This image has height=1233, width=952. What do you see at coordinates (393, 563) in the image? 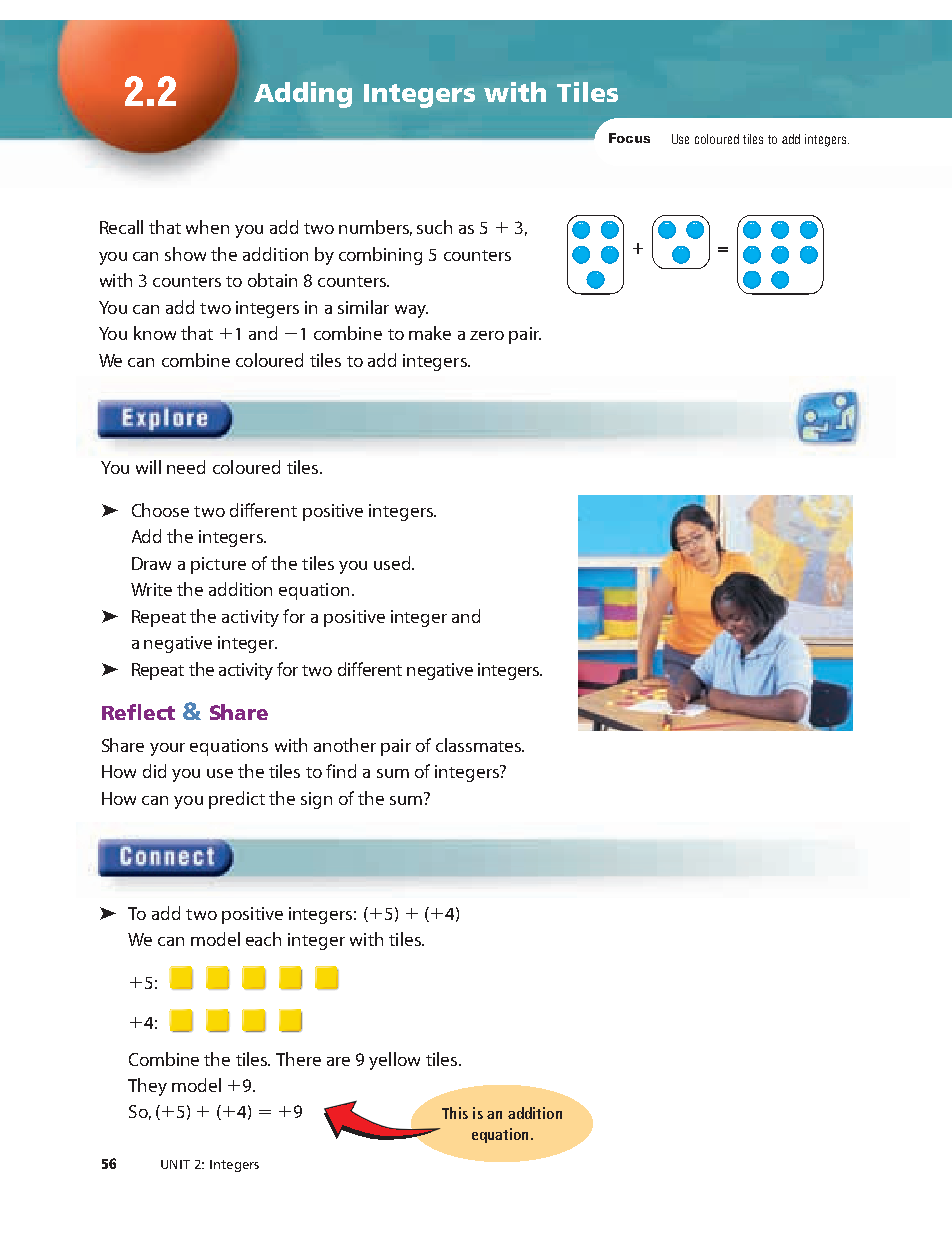
I see `used` at bounding box center [393, 563].
